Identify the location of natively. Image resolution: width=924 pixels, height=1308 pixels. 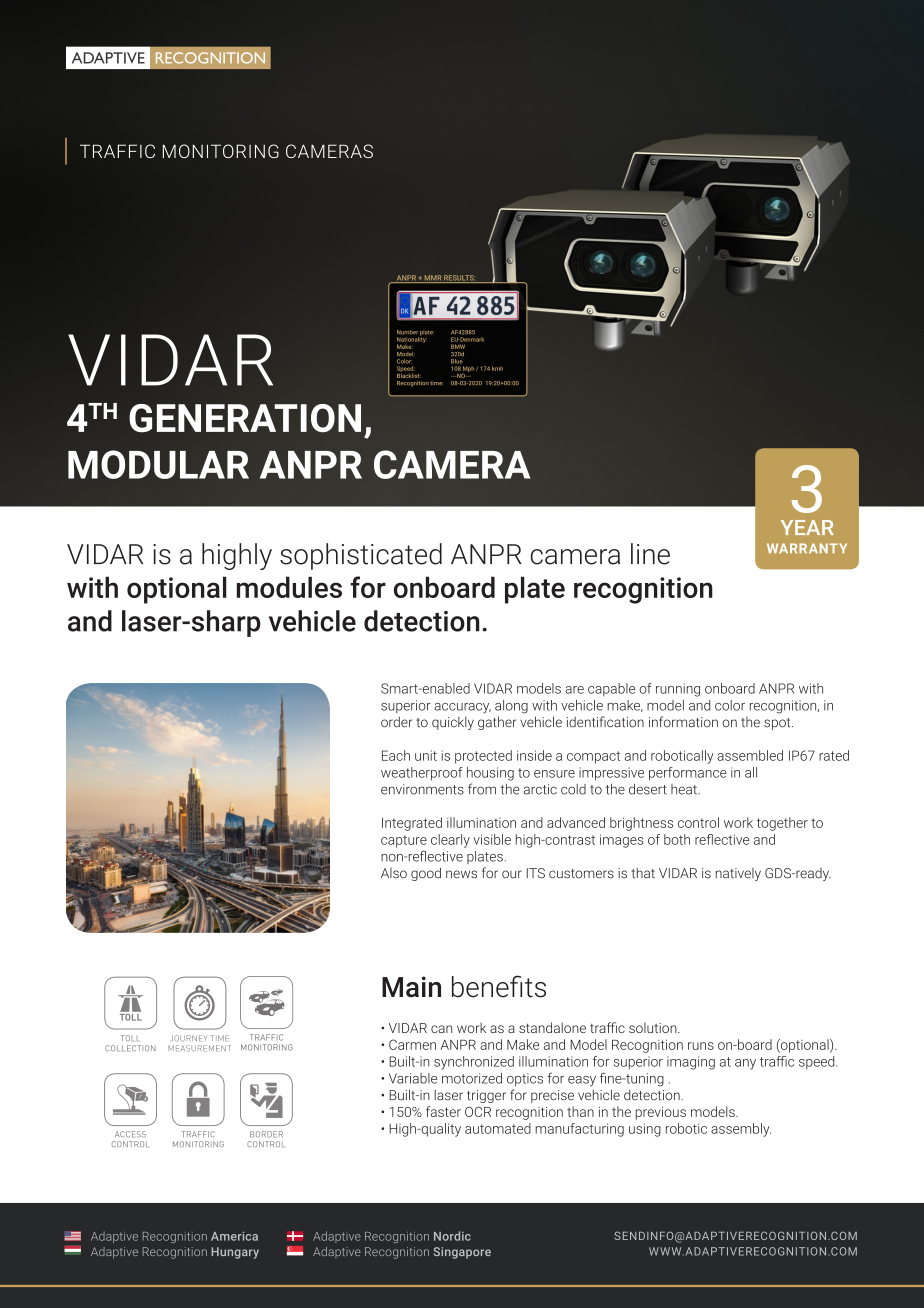
(738, 874).
